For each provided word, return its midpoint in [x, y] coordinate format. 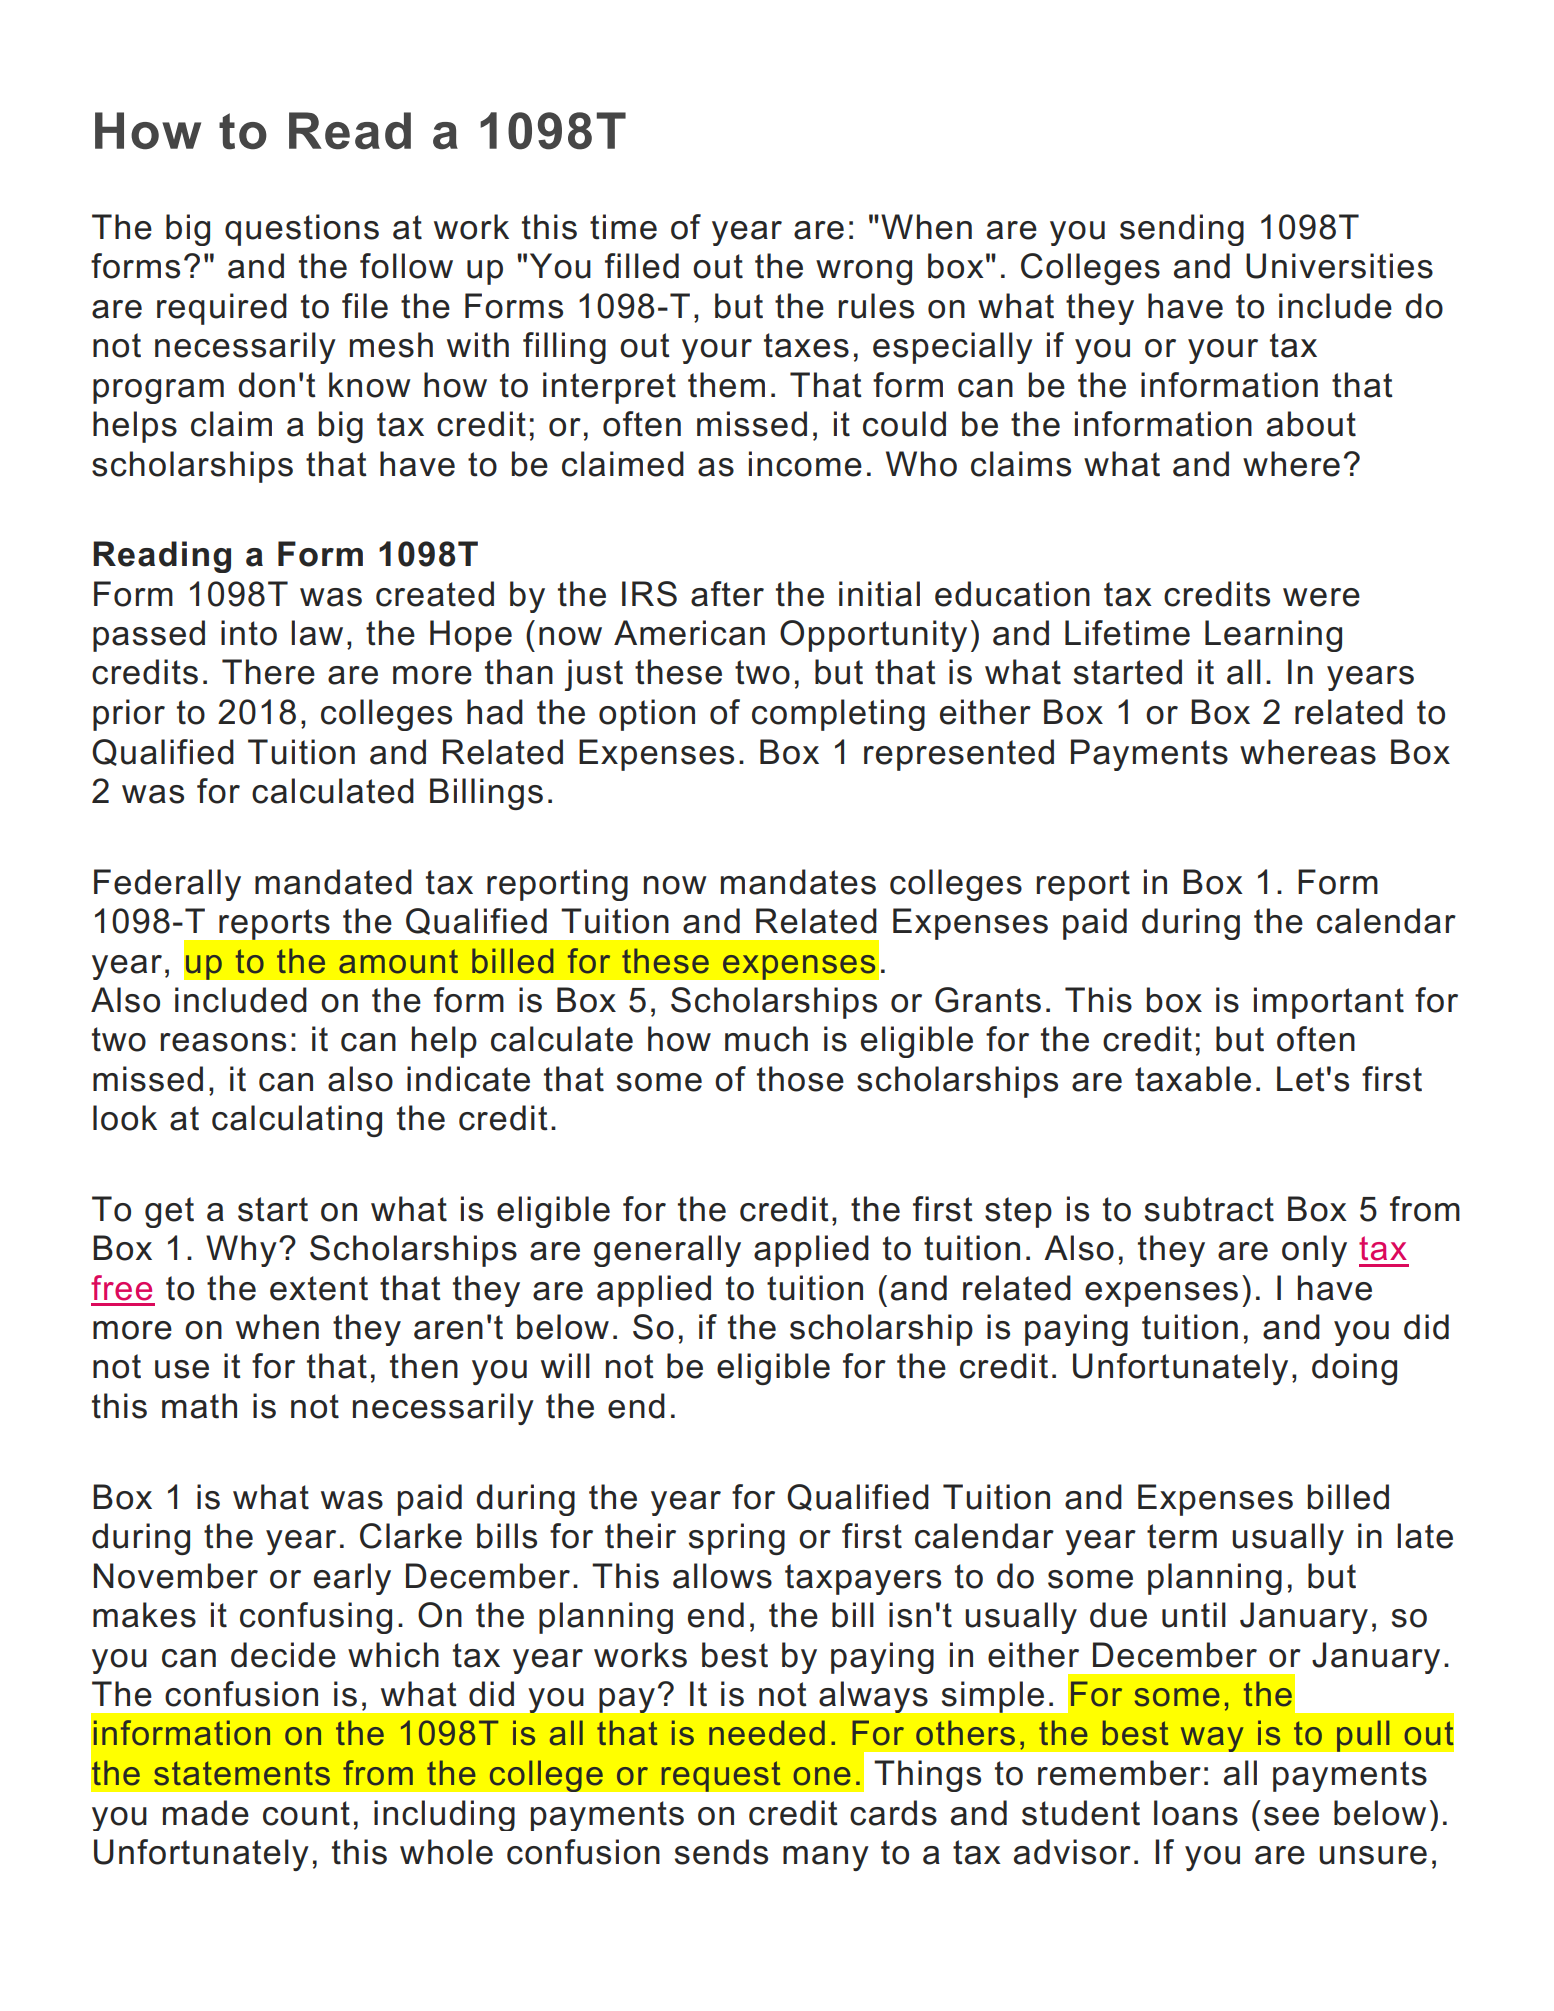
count [306, 1813]
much [766, 1039]
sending [1182, 230]
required [222, 309]
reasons [223, 1042]
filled [642, 266]
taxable [1193, 1079]
